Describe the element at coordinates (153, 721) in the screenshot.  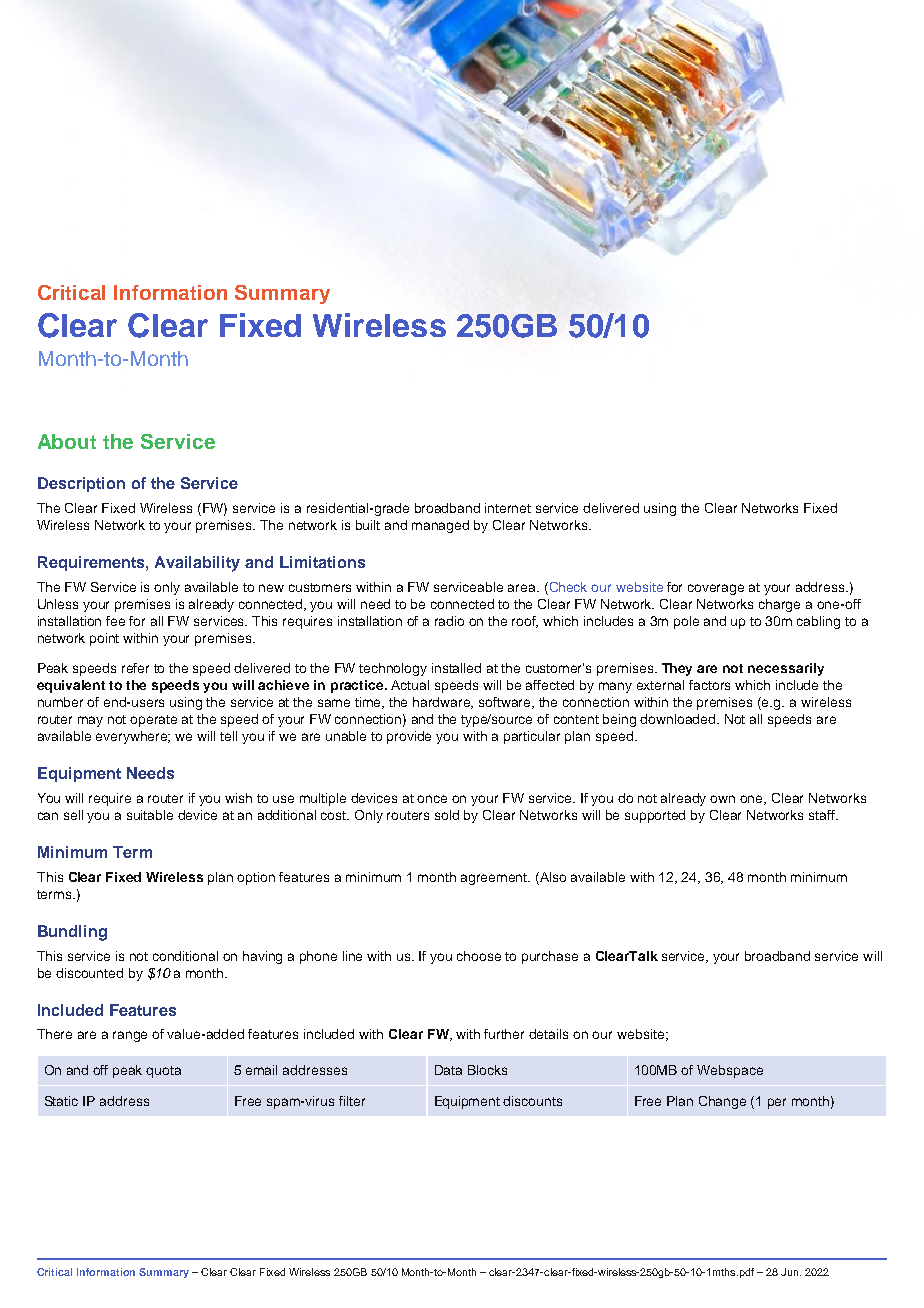
I see `operate` at that location.
